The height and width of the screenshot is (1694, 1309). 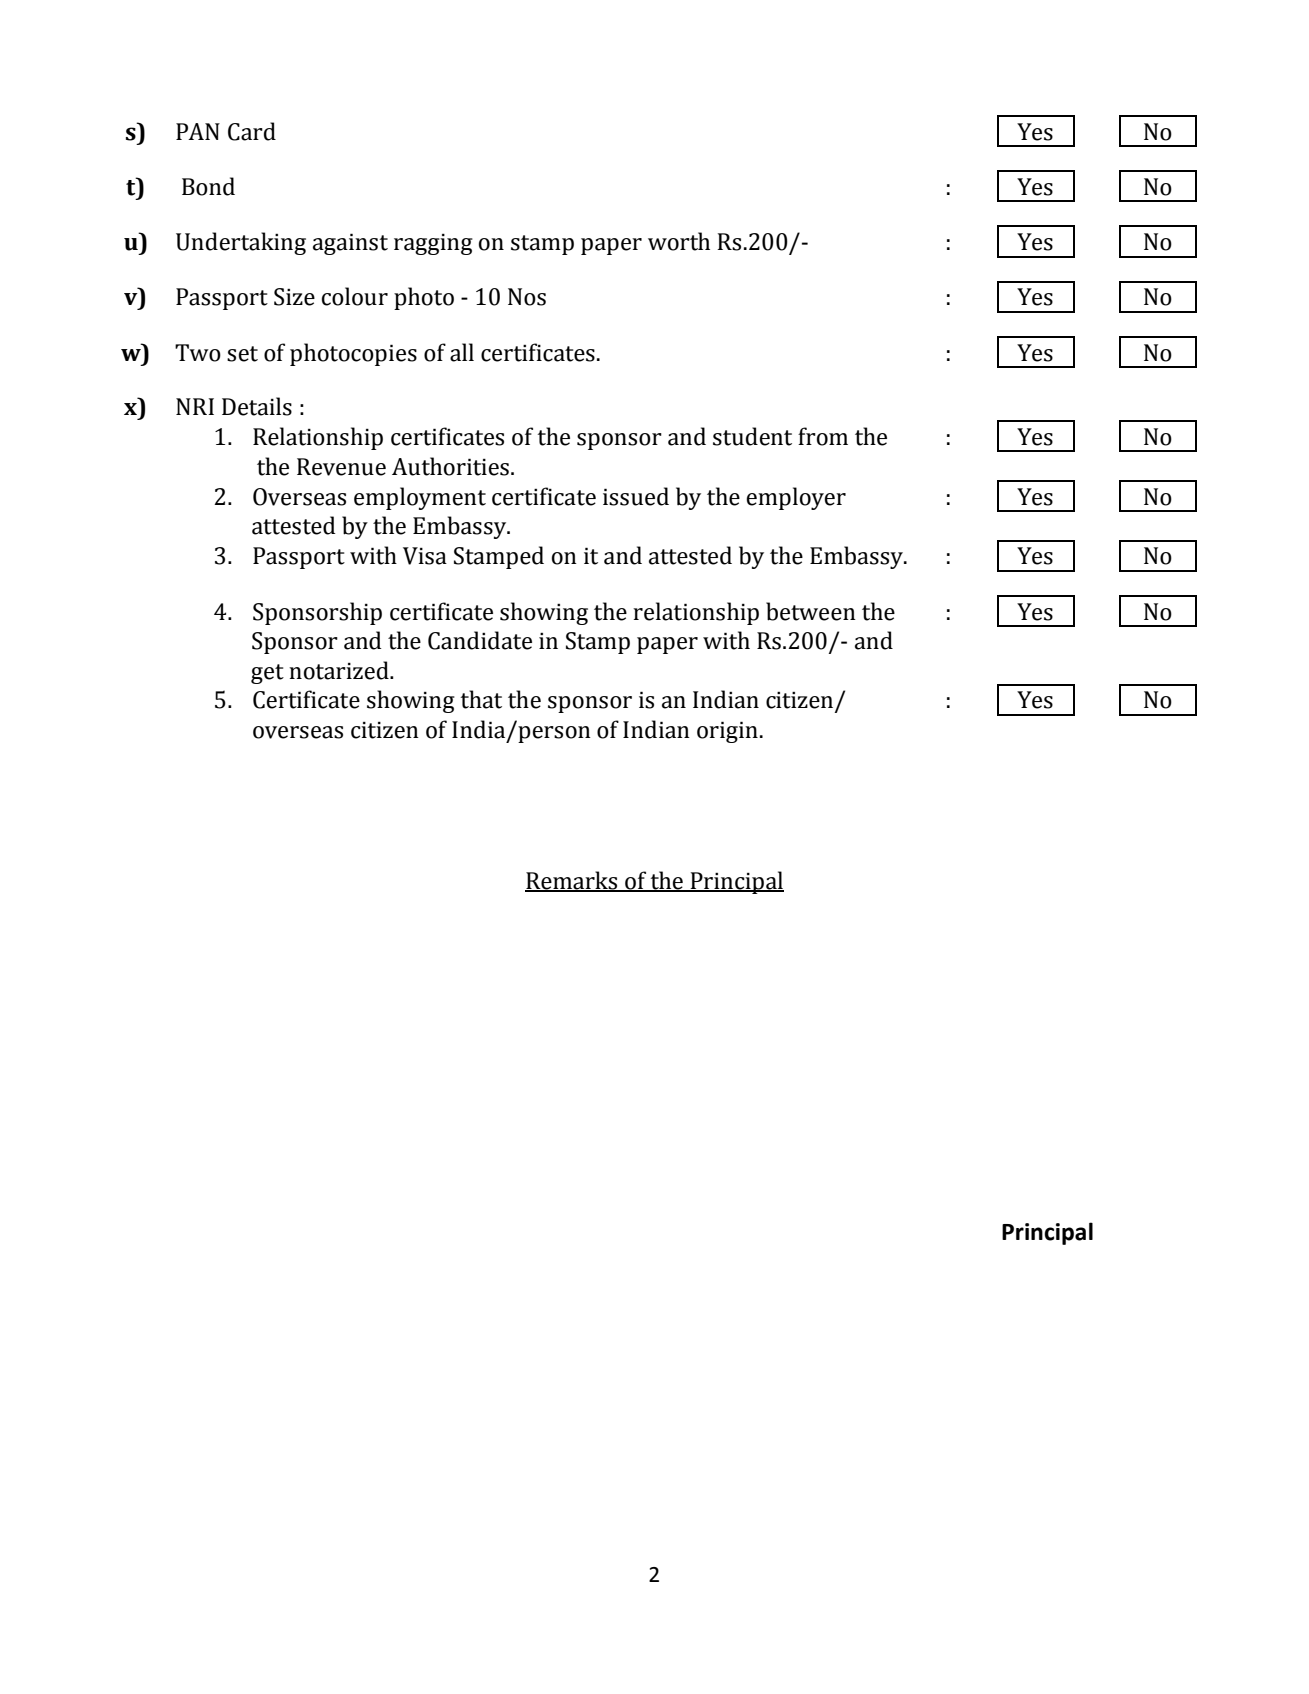 What do you see at coordinates (572, 881) in the screenshot?
I see `Remarks` at bounding box center [572, 881].
